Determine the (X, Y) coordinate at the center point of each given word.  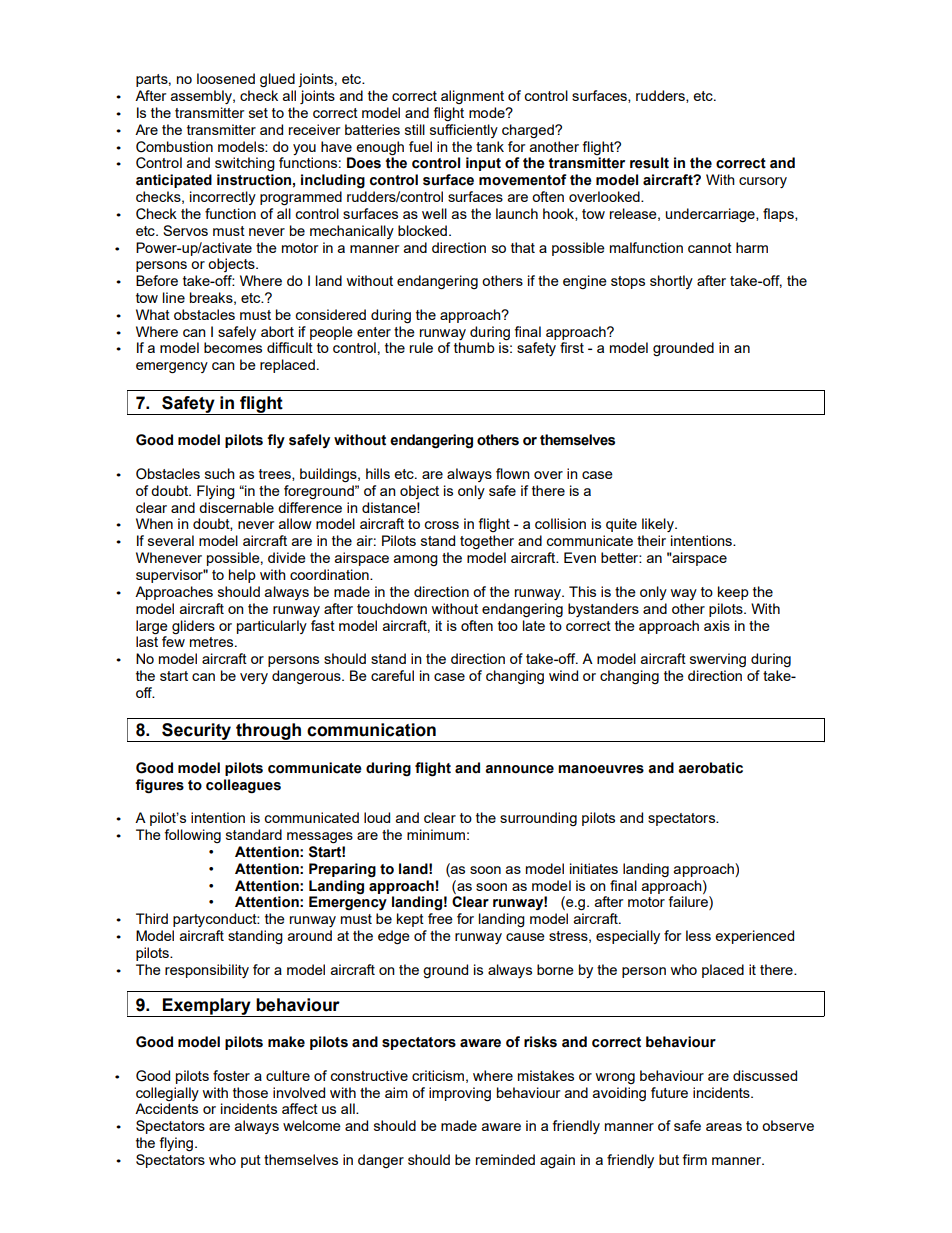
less (698, 935)
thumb (474, 347)
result (649, 163)
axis (717, 625)
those (250, 1092)
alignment (472, 97)
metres (213, 642)
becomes (233, 347)
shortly (671, 282)
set (258, 113)
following (192, 836)
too (508, 626)
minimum (436, 834)
